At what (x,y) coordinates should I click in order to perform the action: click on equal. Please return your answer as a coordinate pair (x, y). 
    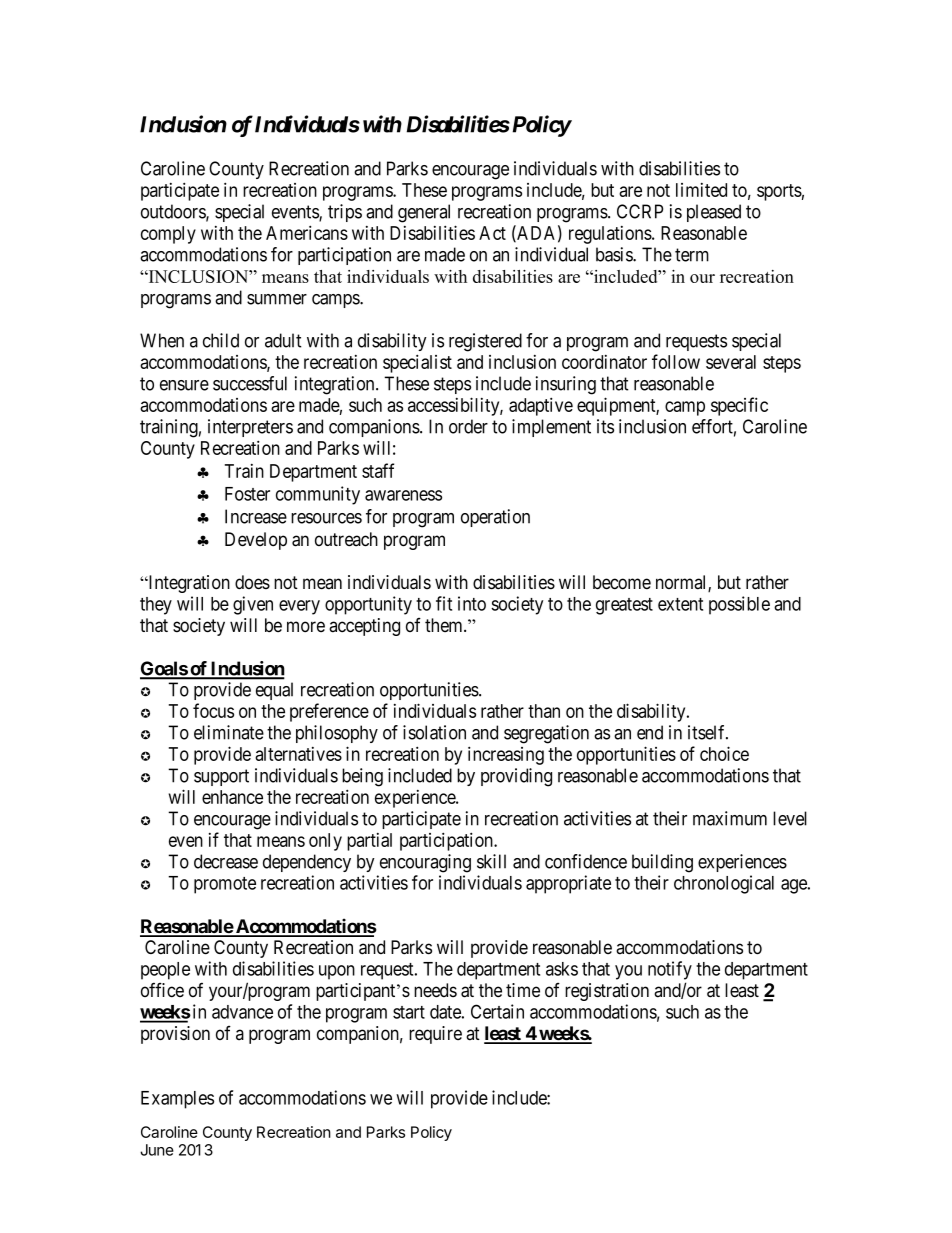
    Looking at the image, I should click on (274, 691).
